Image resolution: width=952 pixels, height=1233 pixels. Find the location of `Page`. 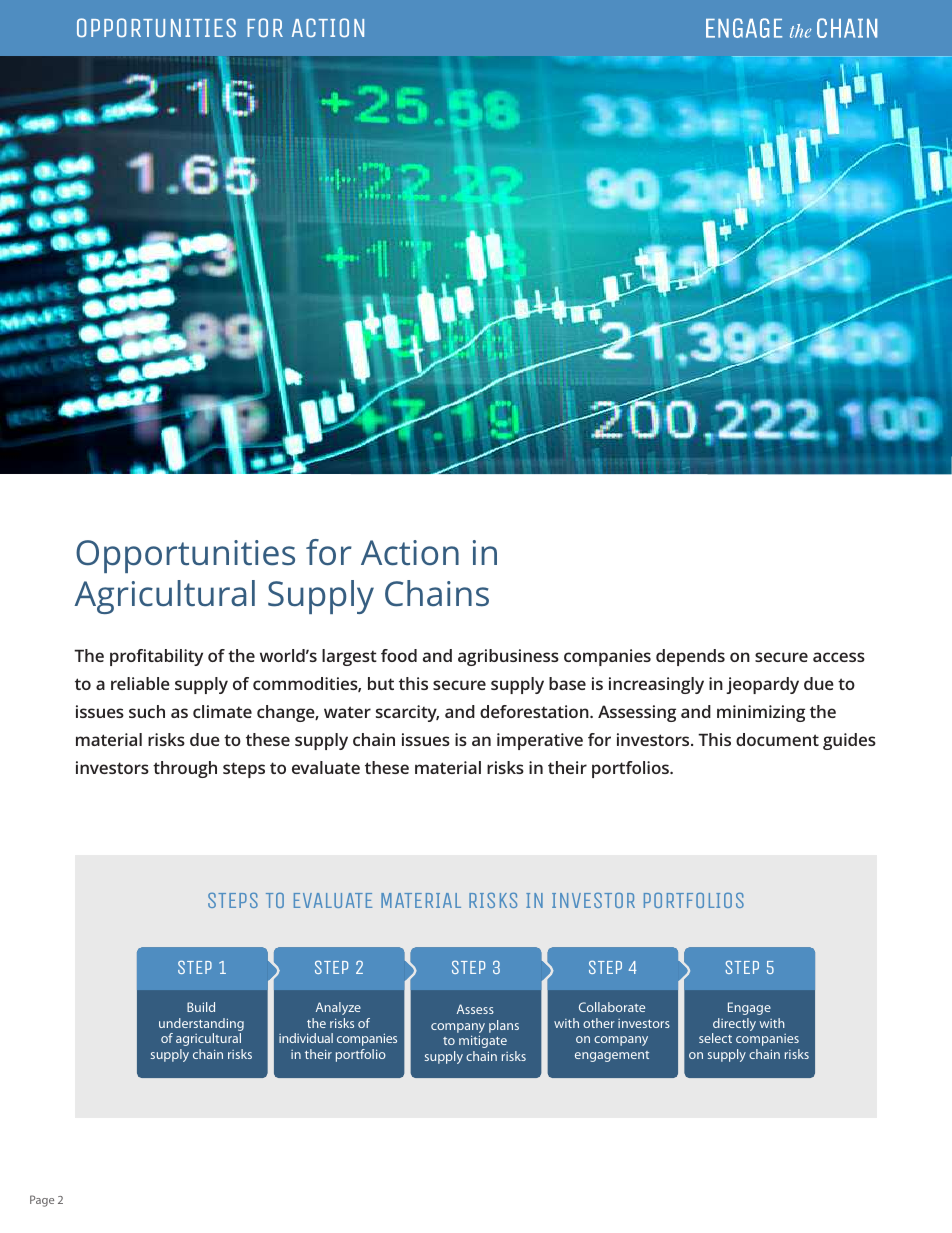

Page is located at coordinates (42, 1201).
